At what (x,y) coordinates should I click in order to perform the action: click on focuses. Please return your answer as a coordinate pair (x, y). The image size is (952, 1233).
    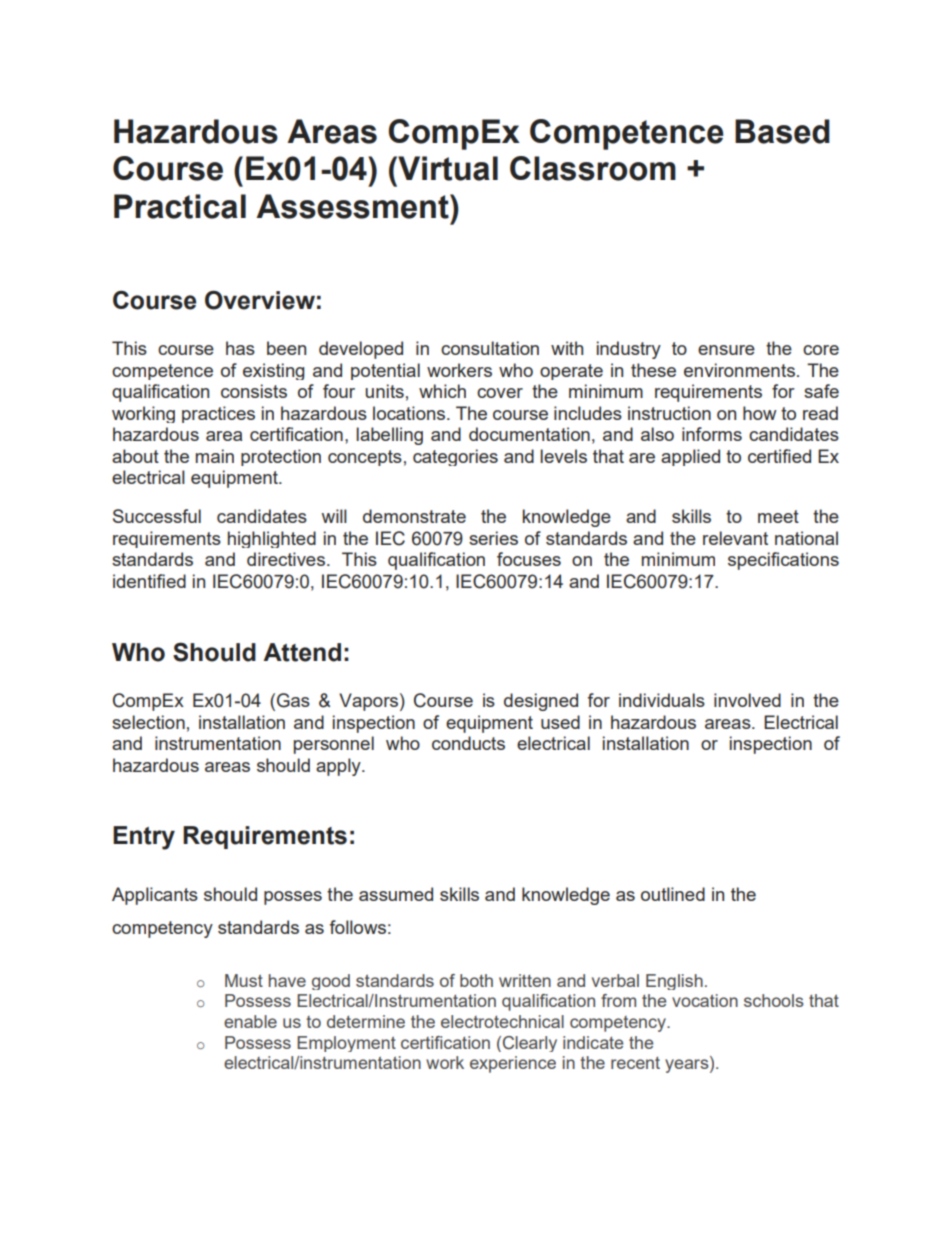
    Looking at the image, I should click on (529, 559).
